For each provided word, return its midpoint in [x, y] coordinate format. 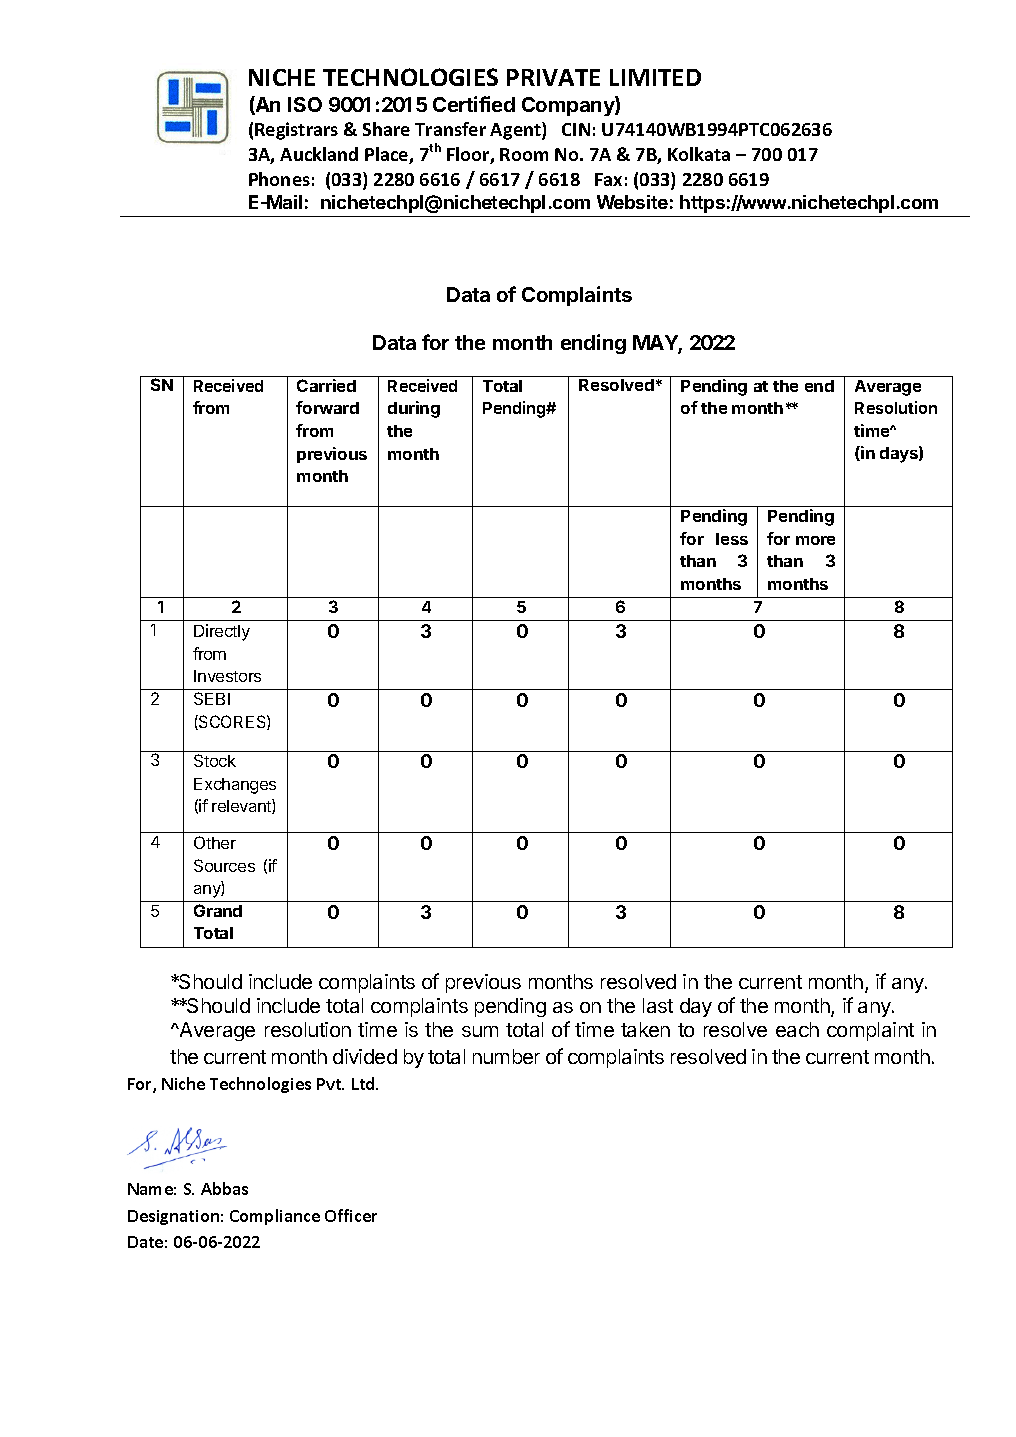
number [506, 1056]
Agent [516, 131]
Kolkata [699, 154]
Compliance [275, 1217]
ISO [305, 104]
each [797, 1029]
